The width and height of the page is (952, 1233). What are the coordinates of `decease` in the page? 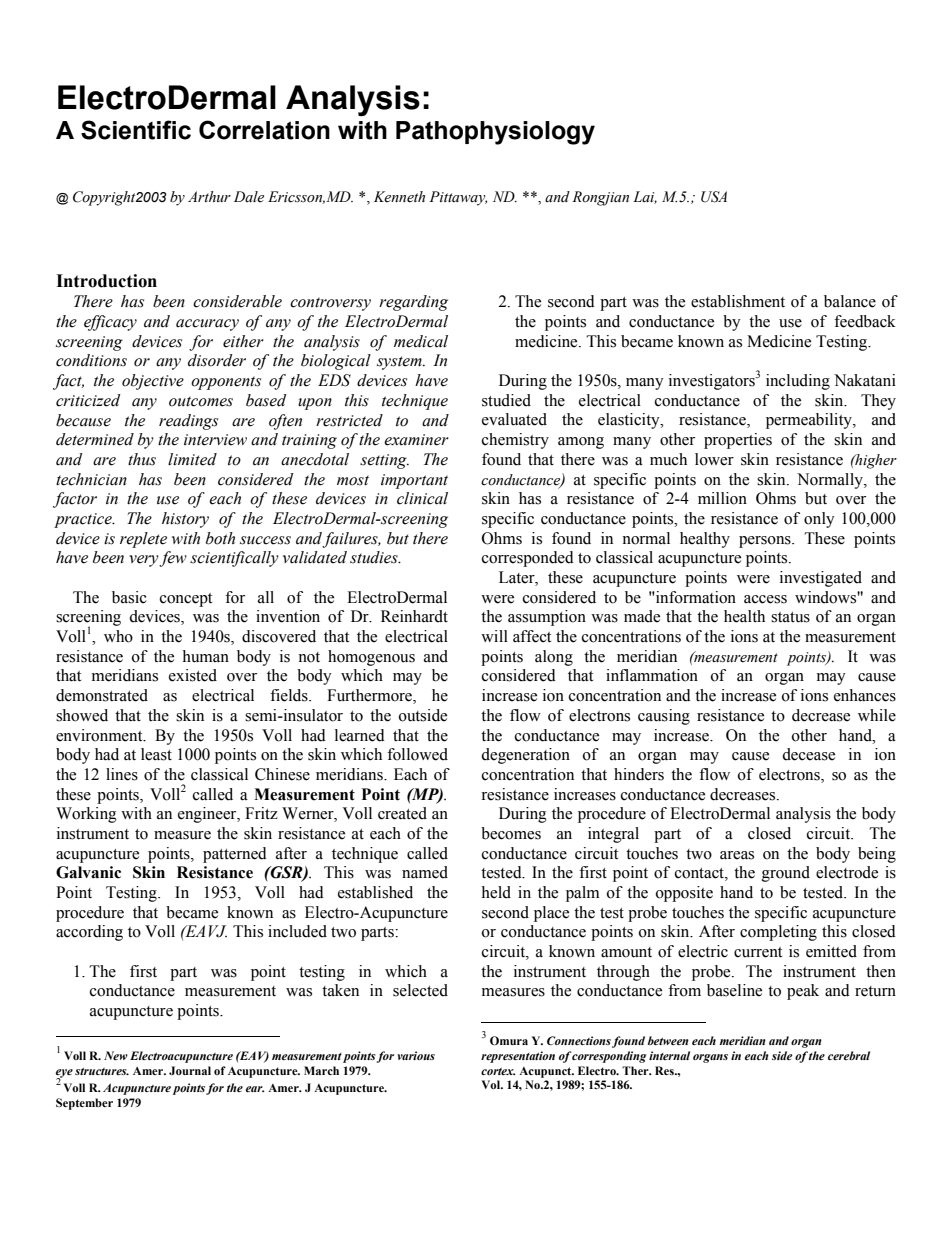 It's located at (808, 754).
